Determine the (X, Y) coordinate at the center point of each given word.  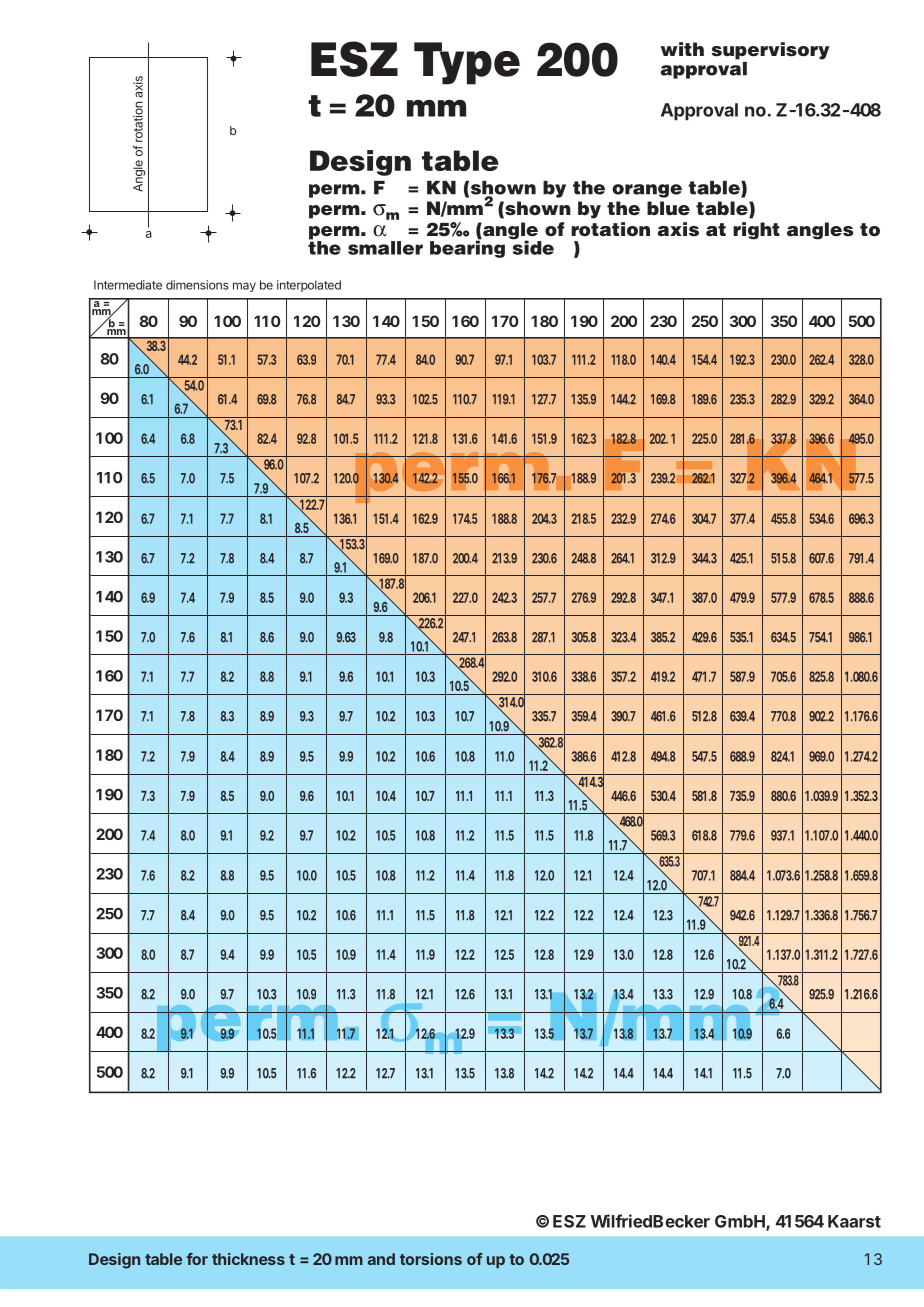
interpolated (309, 286)
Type (467, 63)
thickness (248, 1259)
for (197, 1259)
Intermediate (128, 285)
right (756, 231)
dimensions (197, 285)
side (532, 246)
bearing (467, 248)
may (244, 287)
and (381, 1259)
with (682, 49)
